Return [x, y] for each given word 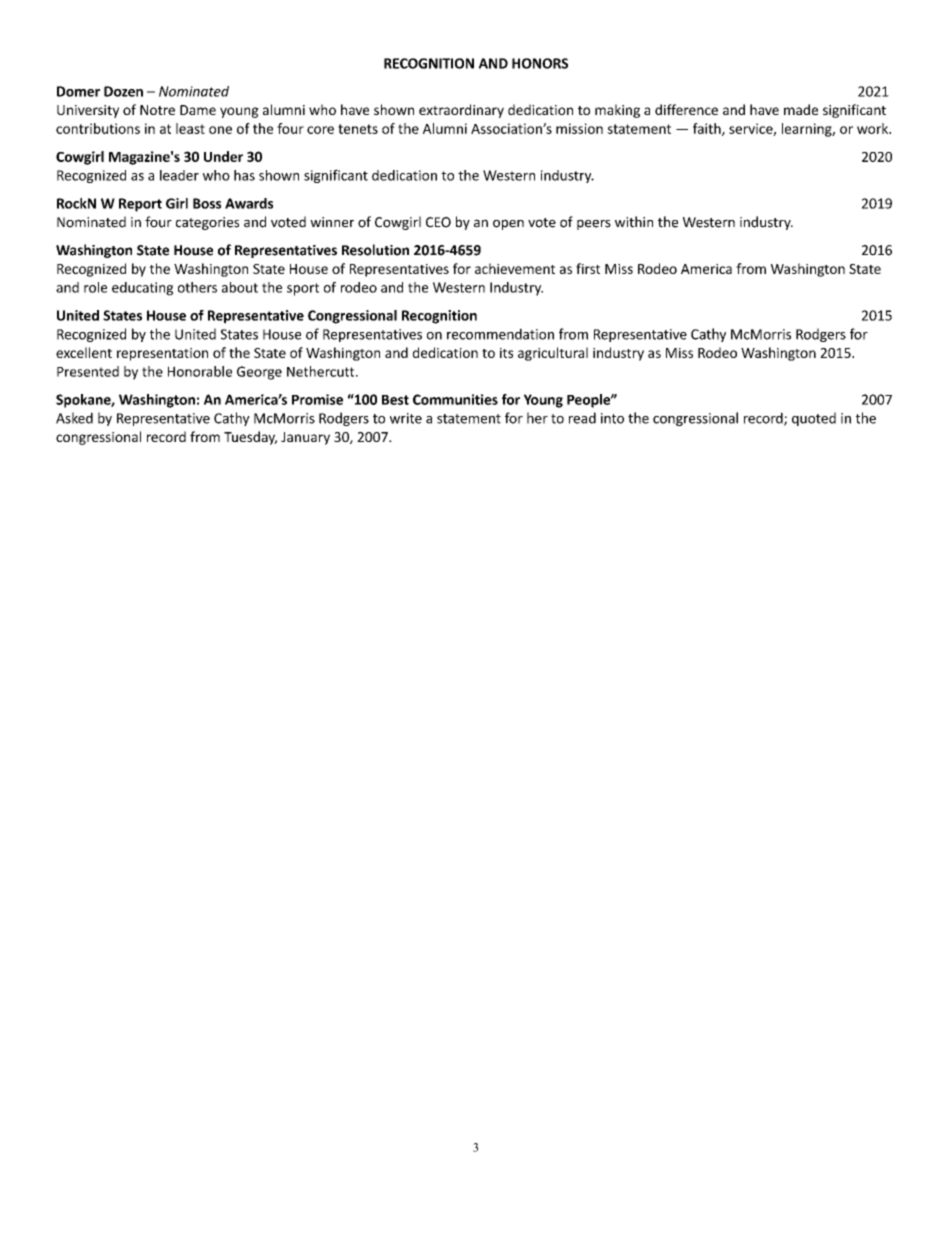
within [634, 222]
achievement [515, 268]
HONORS [540, 63]
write [406, 418]
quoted [814, 419]
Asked [74, 418]
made [801, 109]
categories [207, 223]
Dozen [123, 91]
